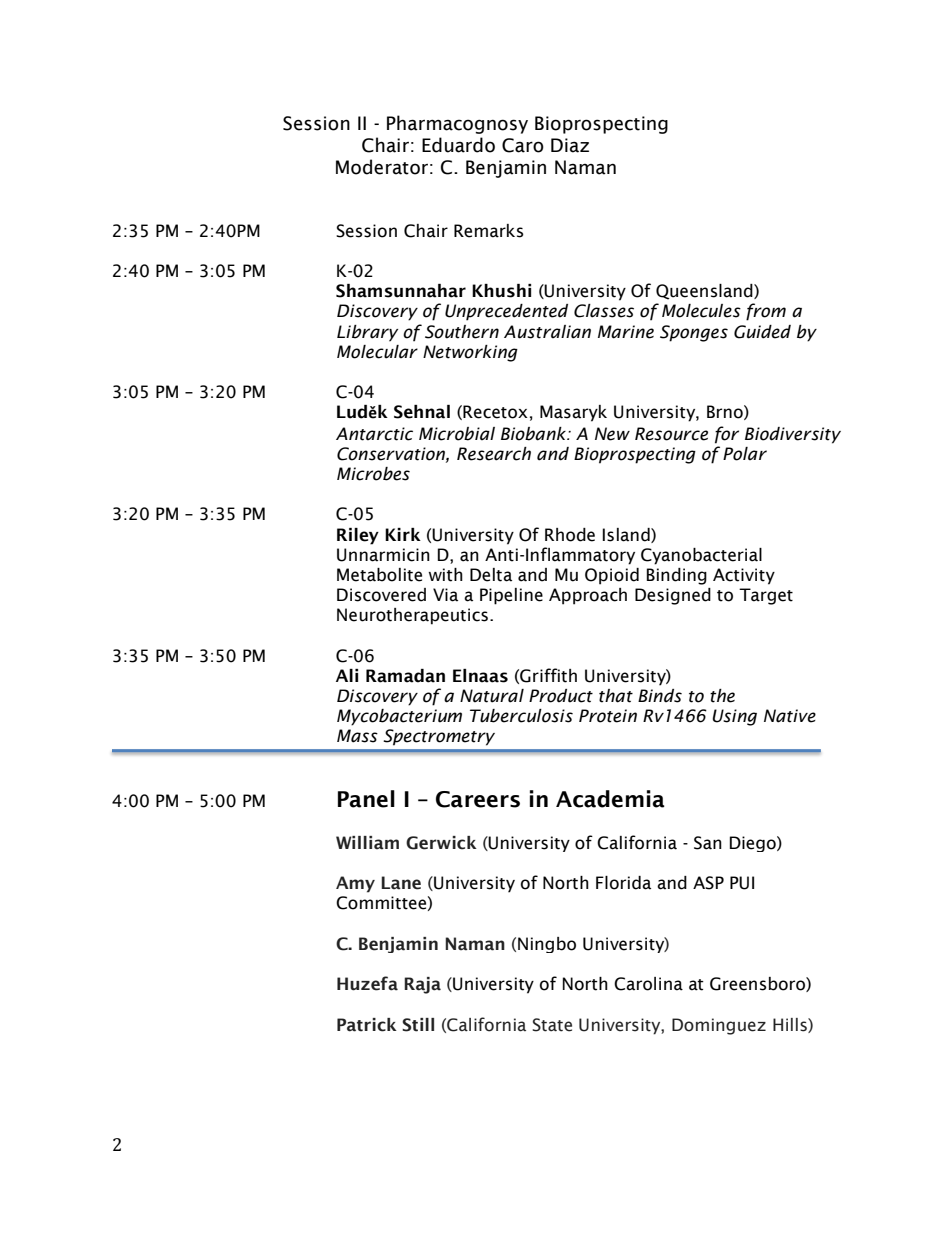 The width and height of the screenshot is (952, 1233). I want to click on Activity, so click(744, 576).
